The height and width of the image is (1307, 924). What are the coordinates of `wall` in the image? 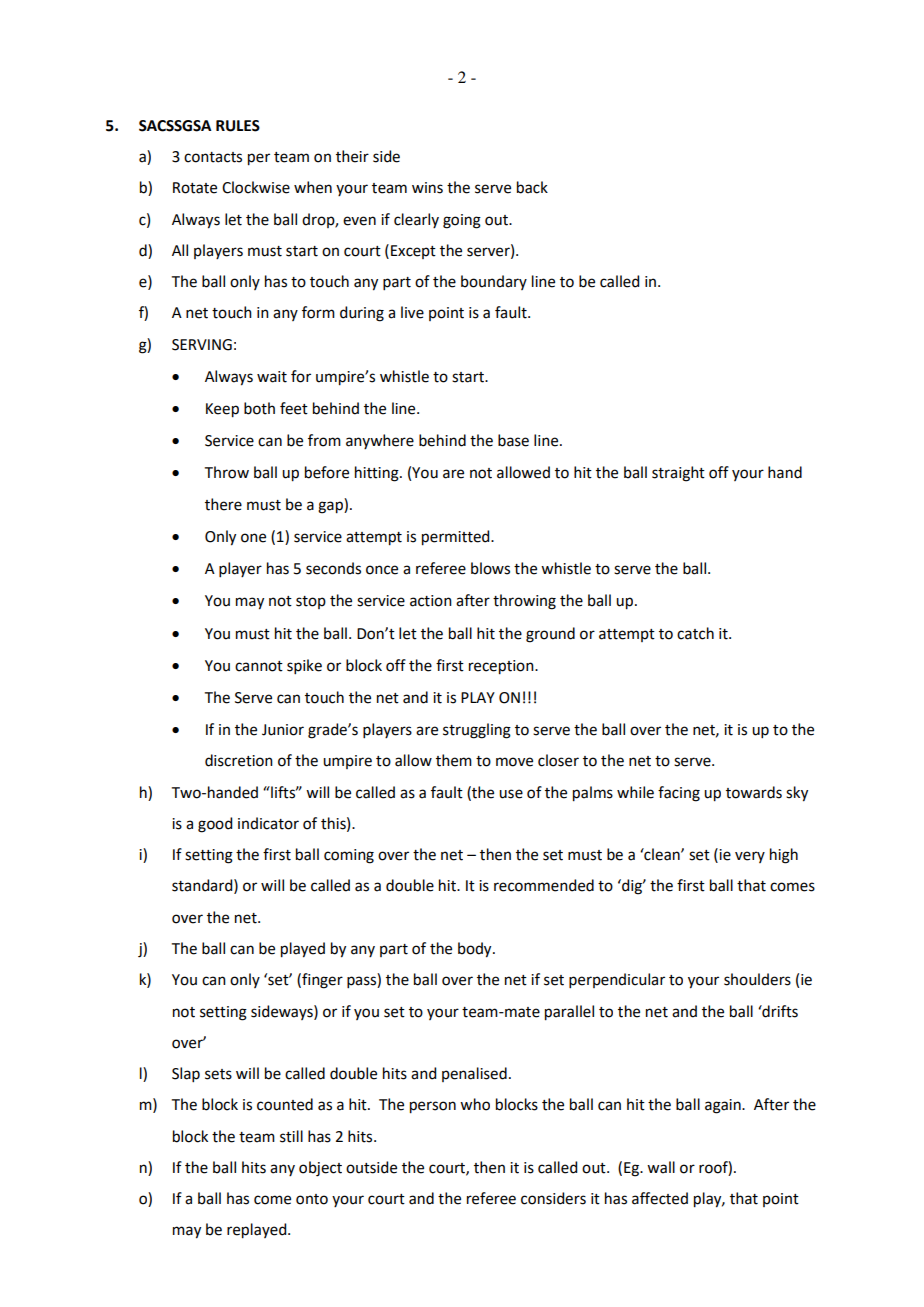 It's located at (661, 1167).
